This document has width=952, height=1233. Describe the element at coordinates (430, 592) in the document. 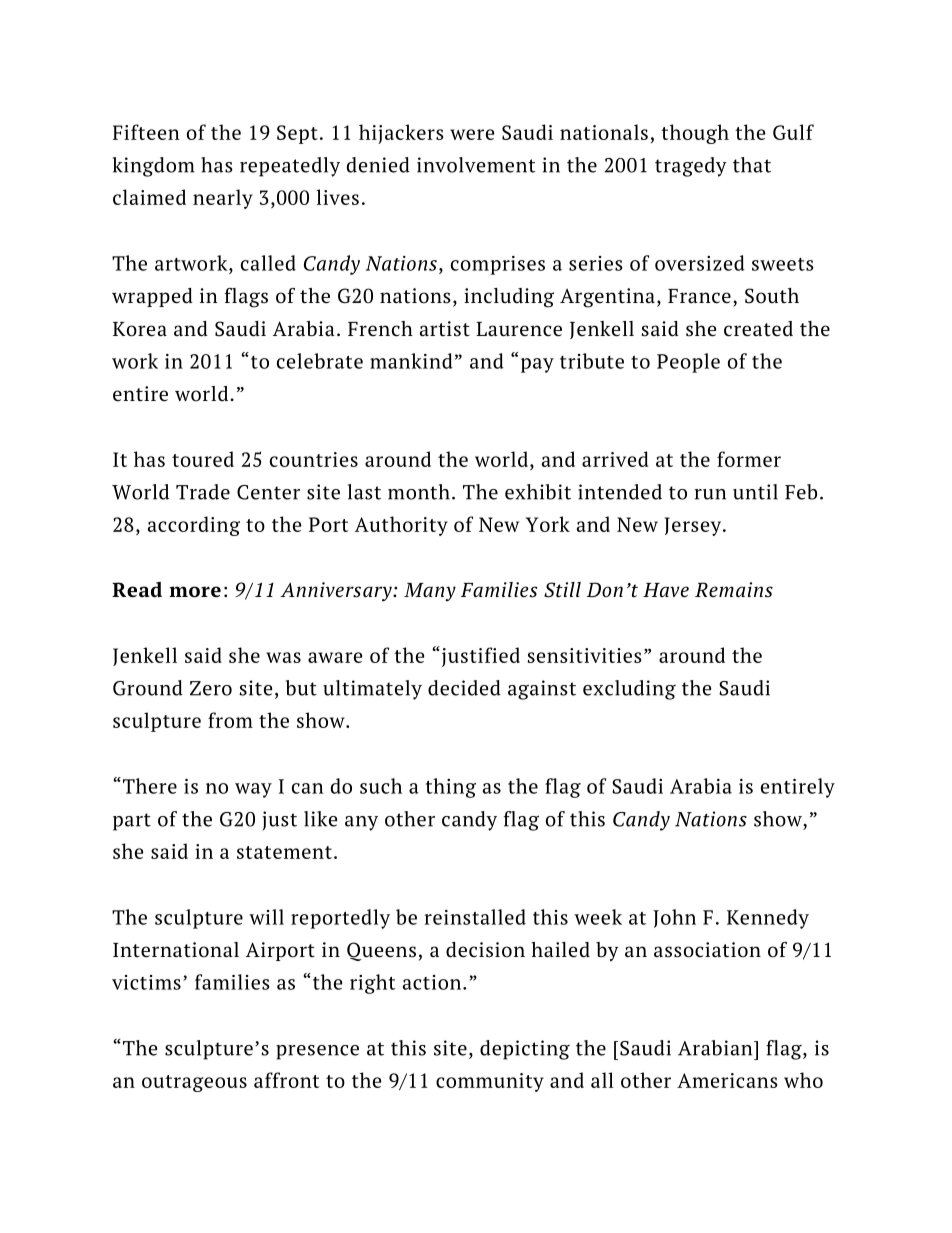

I see `Many` at that location.
